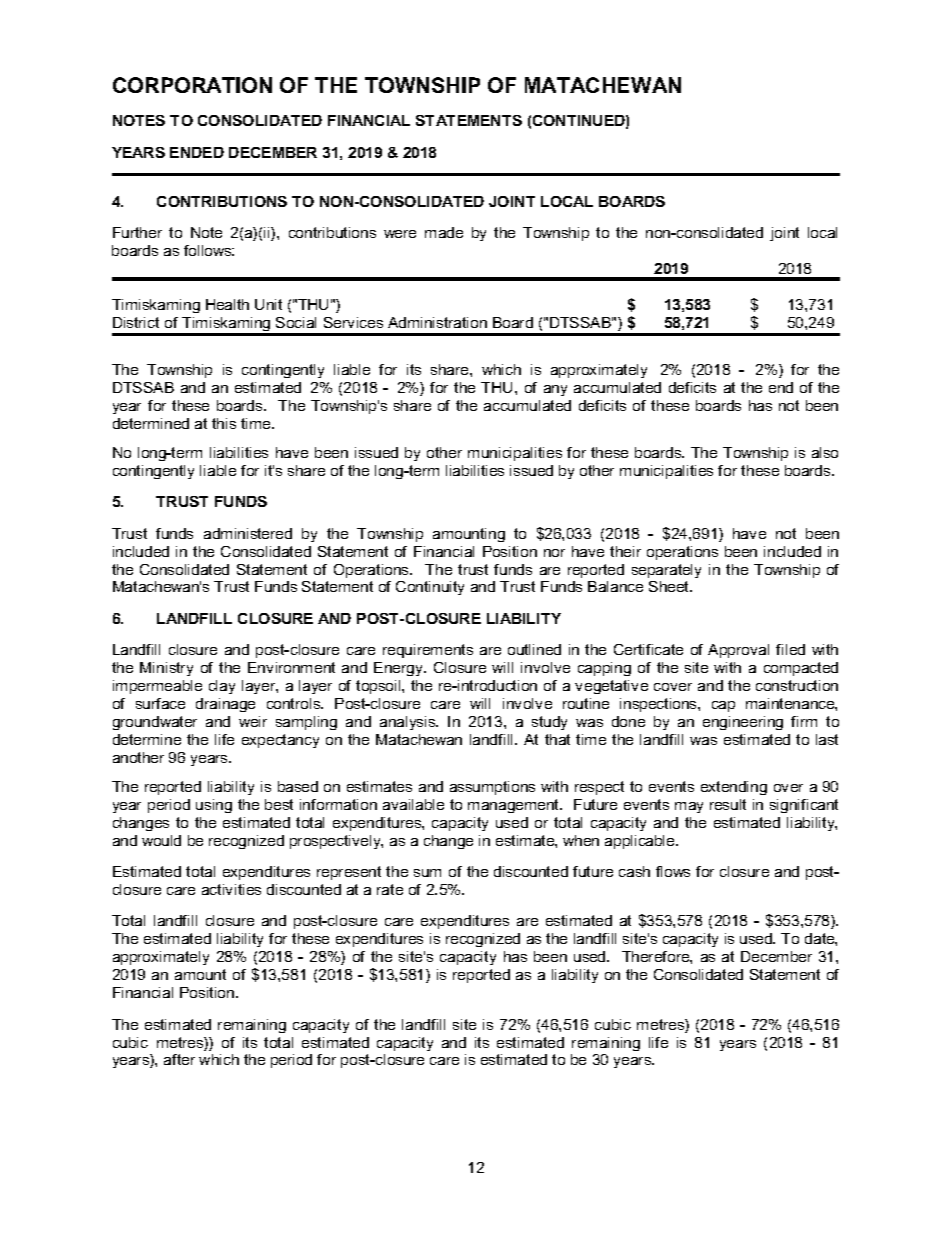 The width and height of the document is (952, 1233). I want to click on Administration, so click(437, 322).
